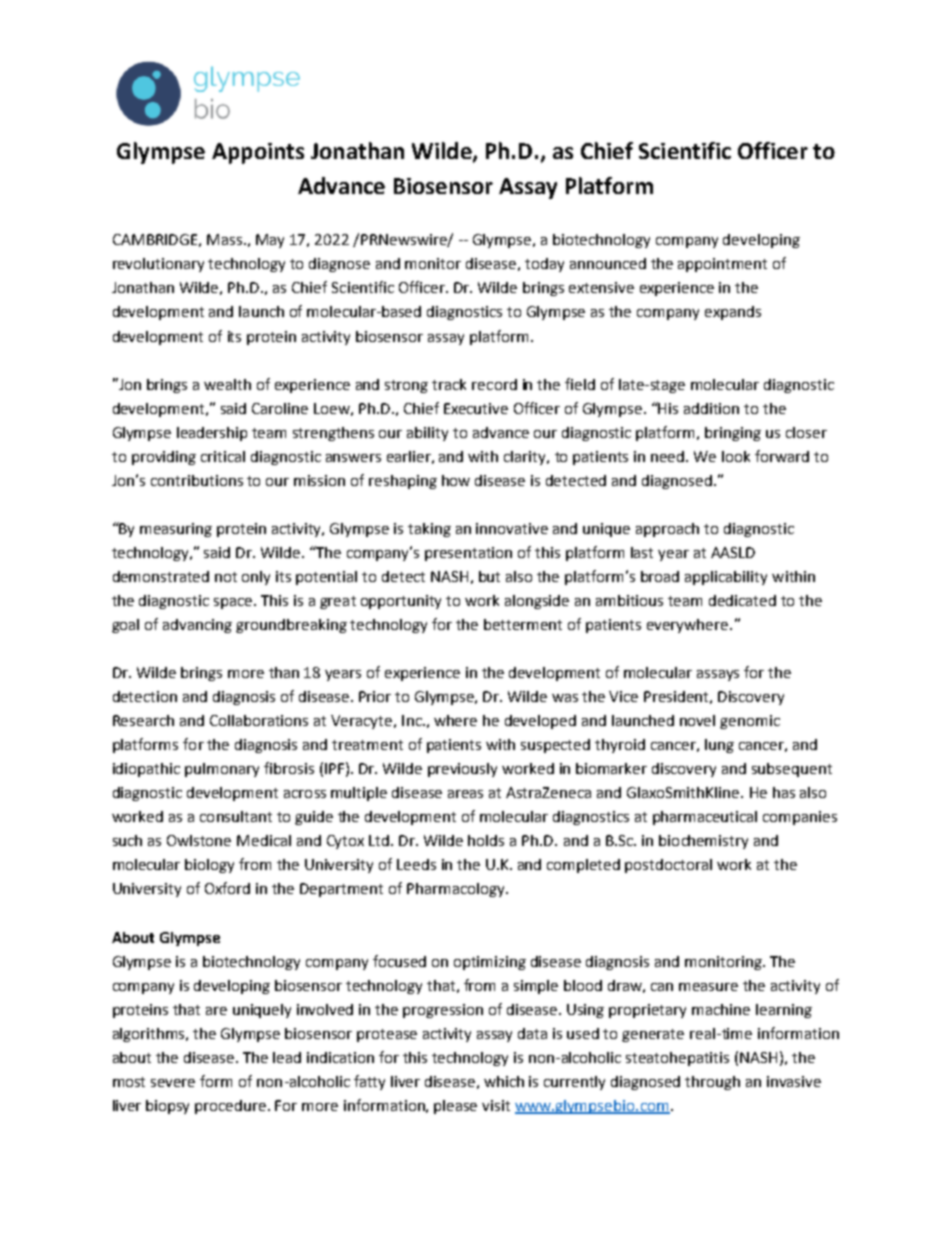 The height and width of the screenshot is (1233, 952). What do you see at coordinates (722, 265) in the screenshot?
I see `appointment` at bounding box center [722, 265].
